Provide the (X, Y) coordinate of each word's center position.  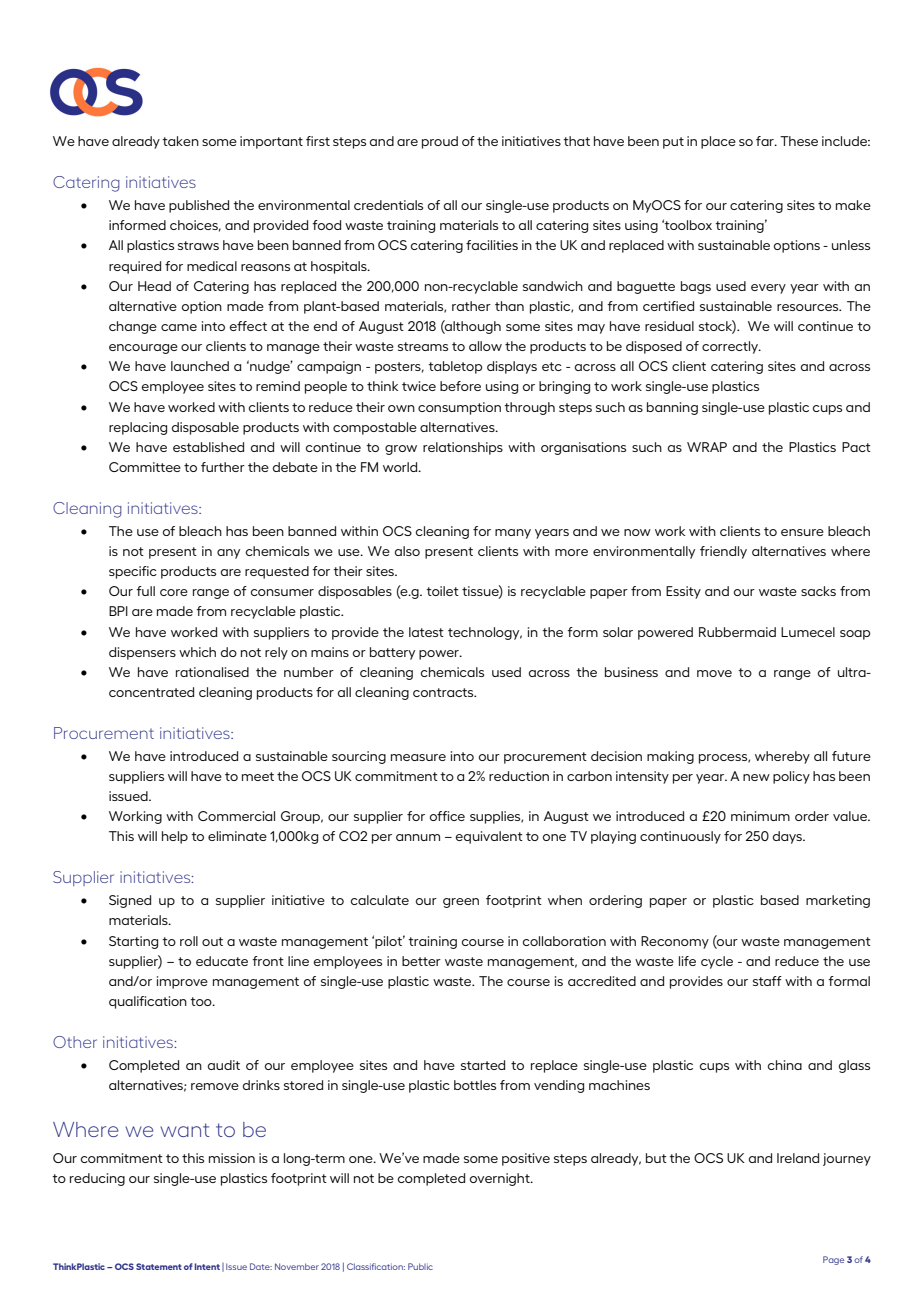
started (483, 1065)
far (766, 141)
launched (200, 366)
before (460, 386)
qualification (148, 1002)
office (447, 816)
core (174, 592)
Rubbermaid (737, 632)
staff (767, 981)
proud (440, 142)
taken (180, 141)
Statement (159, 1266)
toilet (442, 591)
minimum (760, 816)
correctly (731, 347)
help (175, 837)
